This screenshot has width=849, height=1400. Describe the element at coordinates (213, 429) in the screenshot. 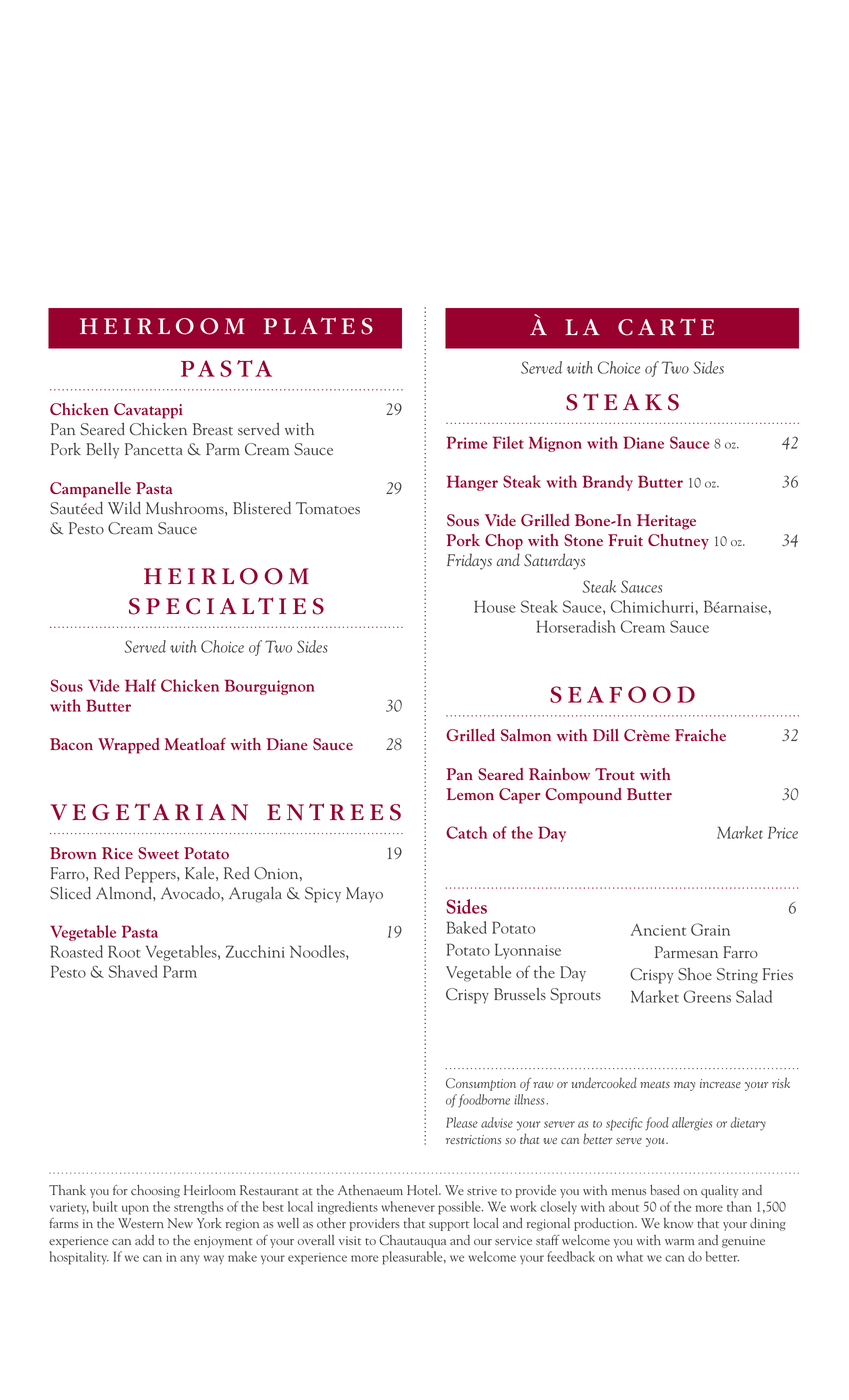

I see `Breast` at that location.
